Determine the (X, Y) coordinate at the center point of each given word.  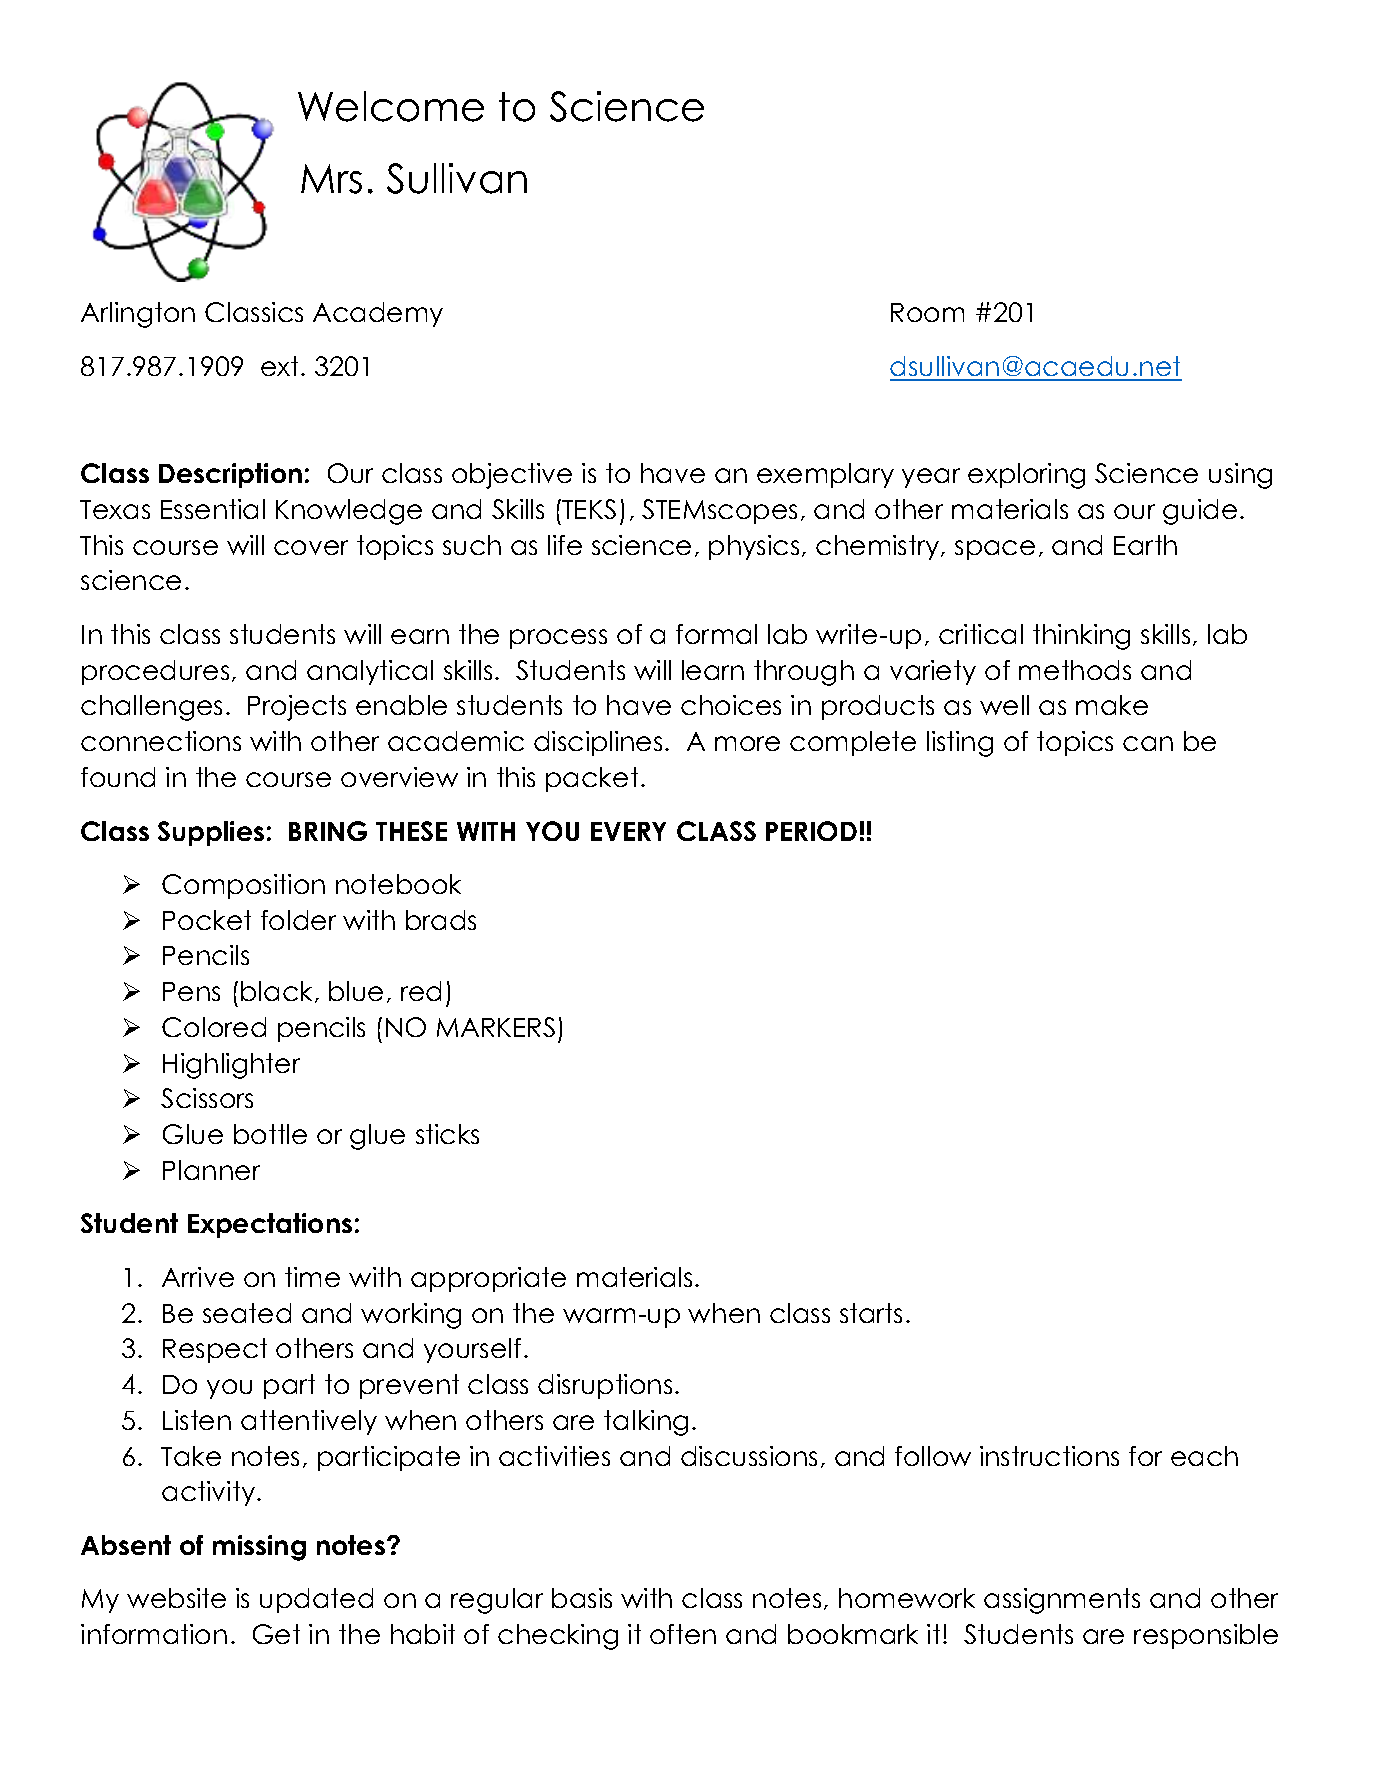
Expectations (270, 1225)
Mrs (331, 179)
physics (754, 547)
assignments (1062, 1601)
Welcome (391, 106)
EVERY (628, 831)
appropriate (488, 1279)
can (1148, 743)
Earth (1145, 545)
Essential (213, 509)
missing (259, 1548)
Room (927, 312)
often (683, 1634)
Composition (243, 886)
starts (871, 1313)
